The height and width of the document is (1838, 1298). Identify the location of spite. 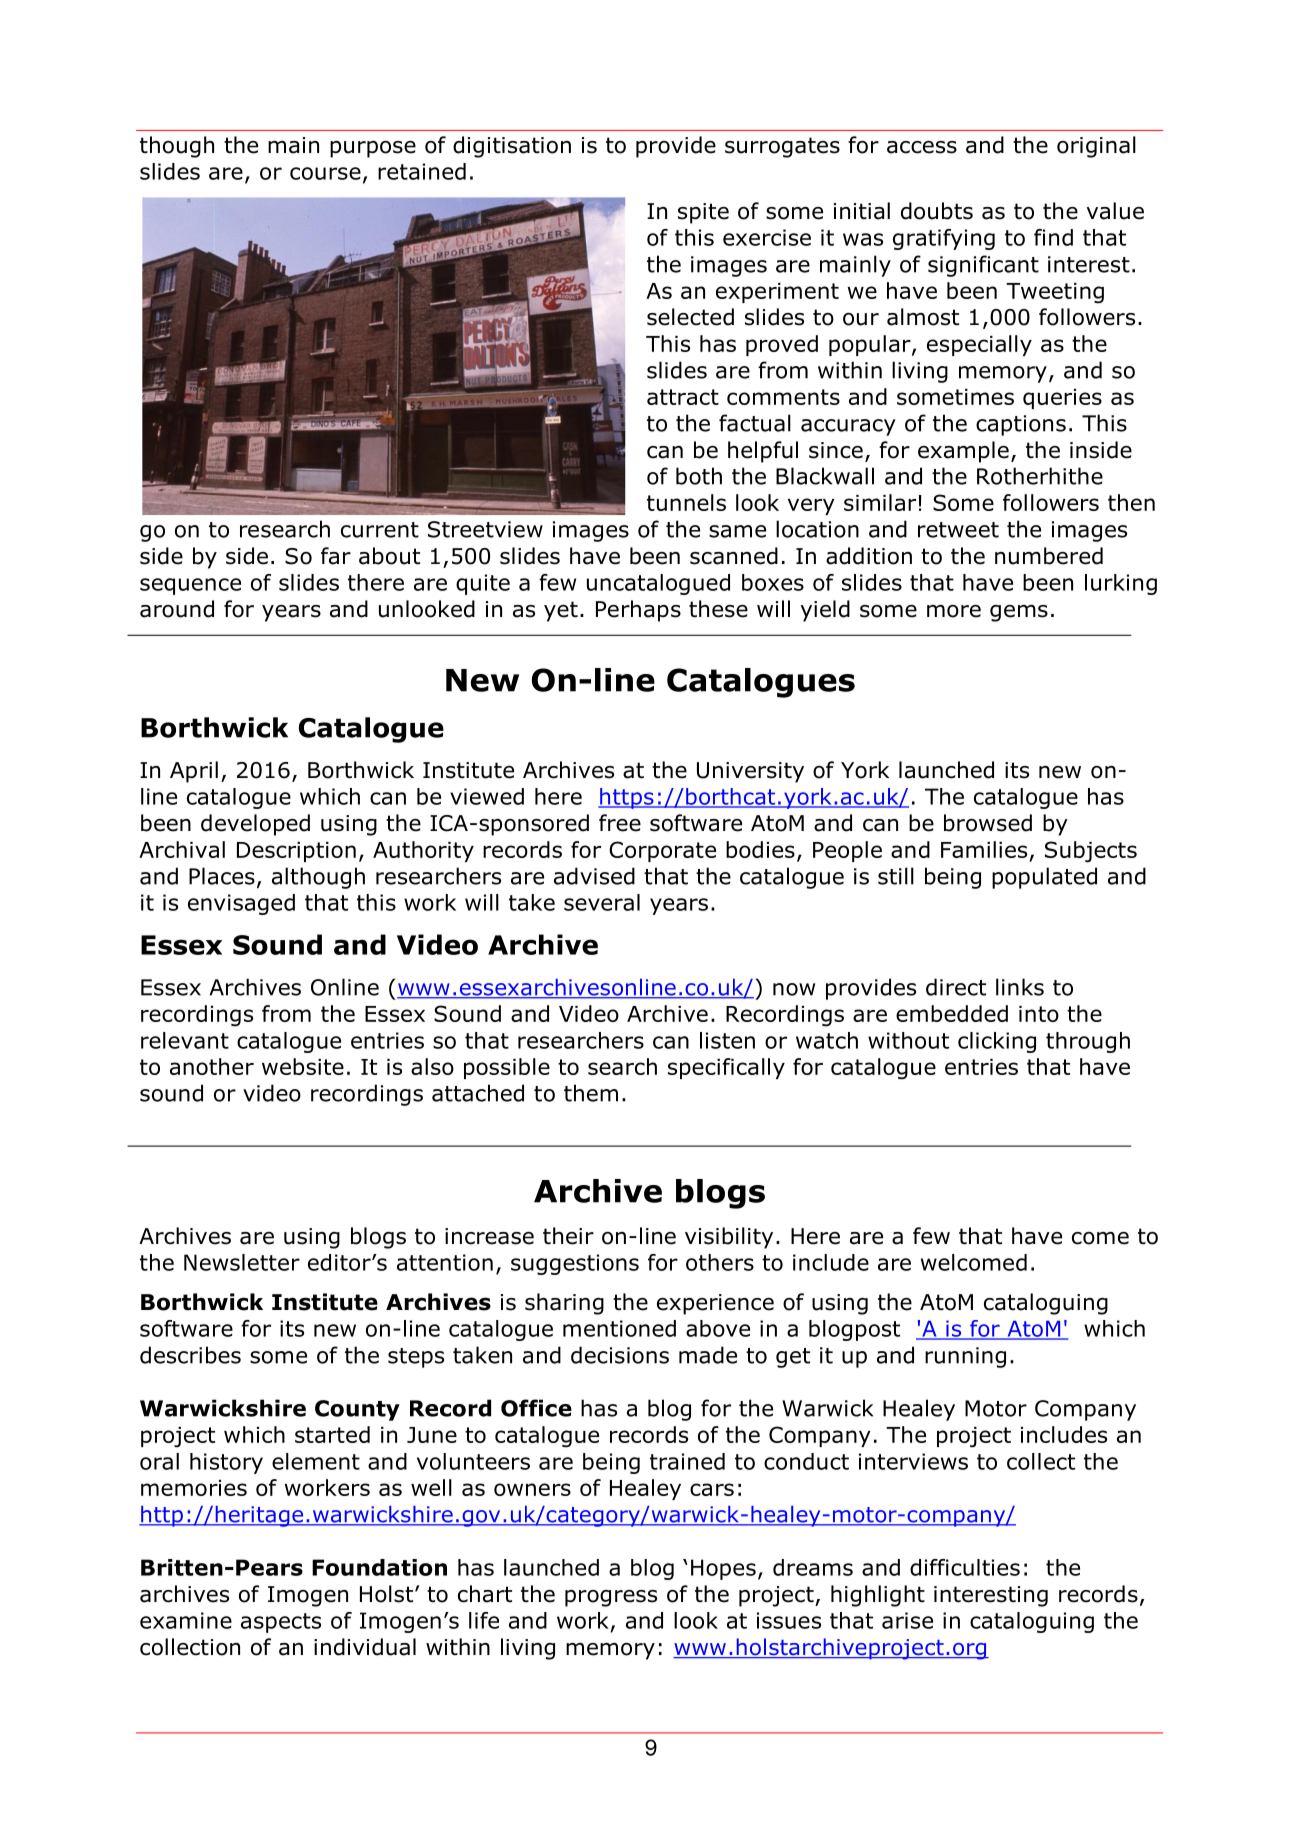
(703, 213).
